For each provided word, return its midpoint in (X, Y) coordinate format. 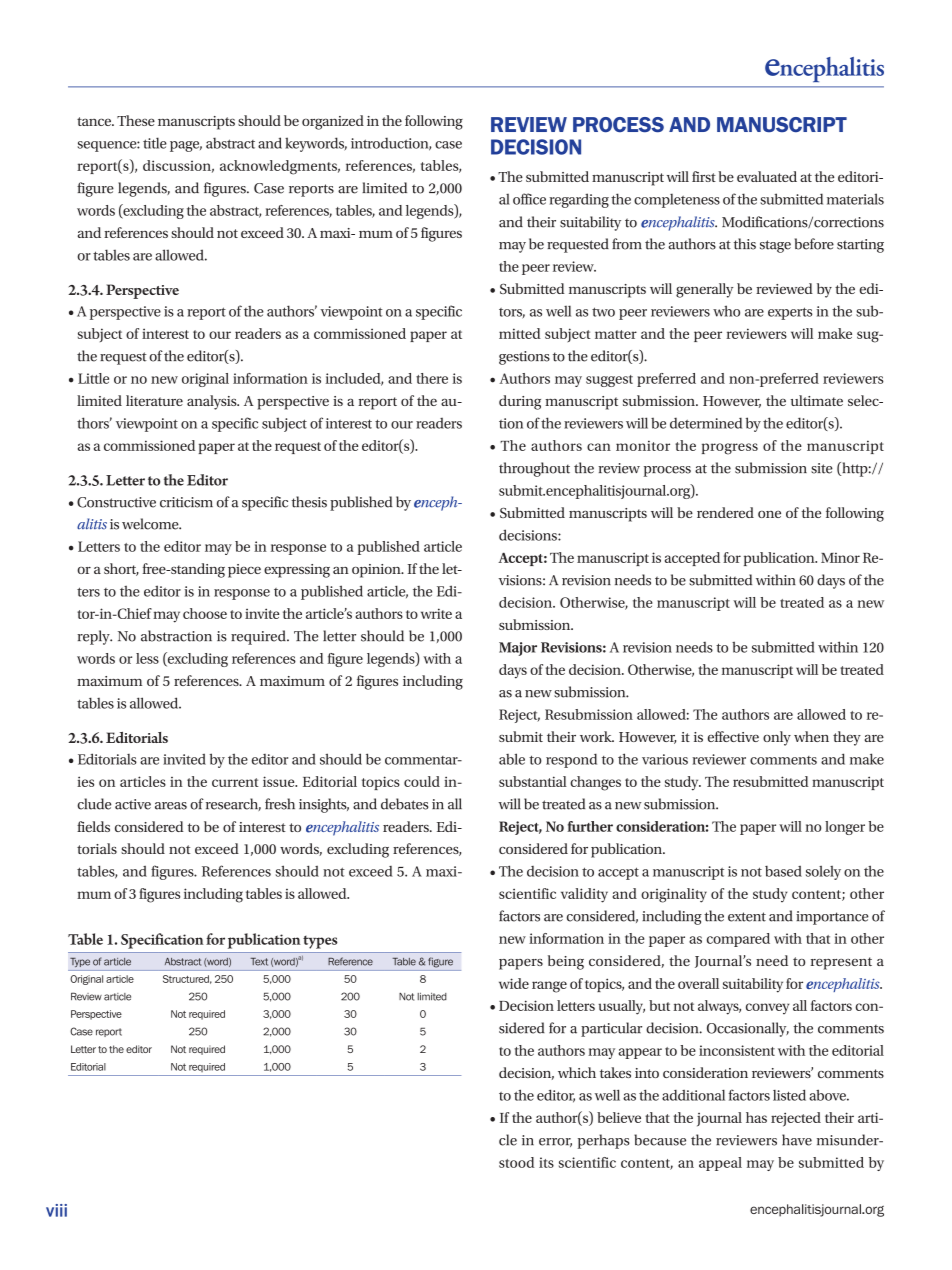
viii (56, 1210)
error (555, 1142)
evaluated (767, 176)
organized (333, 122)
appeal (720, 1164)
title (155, 143)
